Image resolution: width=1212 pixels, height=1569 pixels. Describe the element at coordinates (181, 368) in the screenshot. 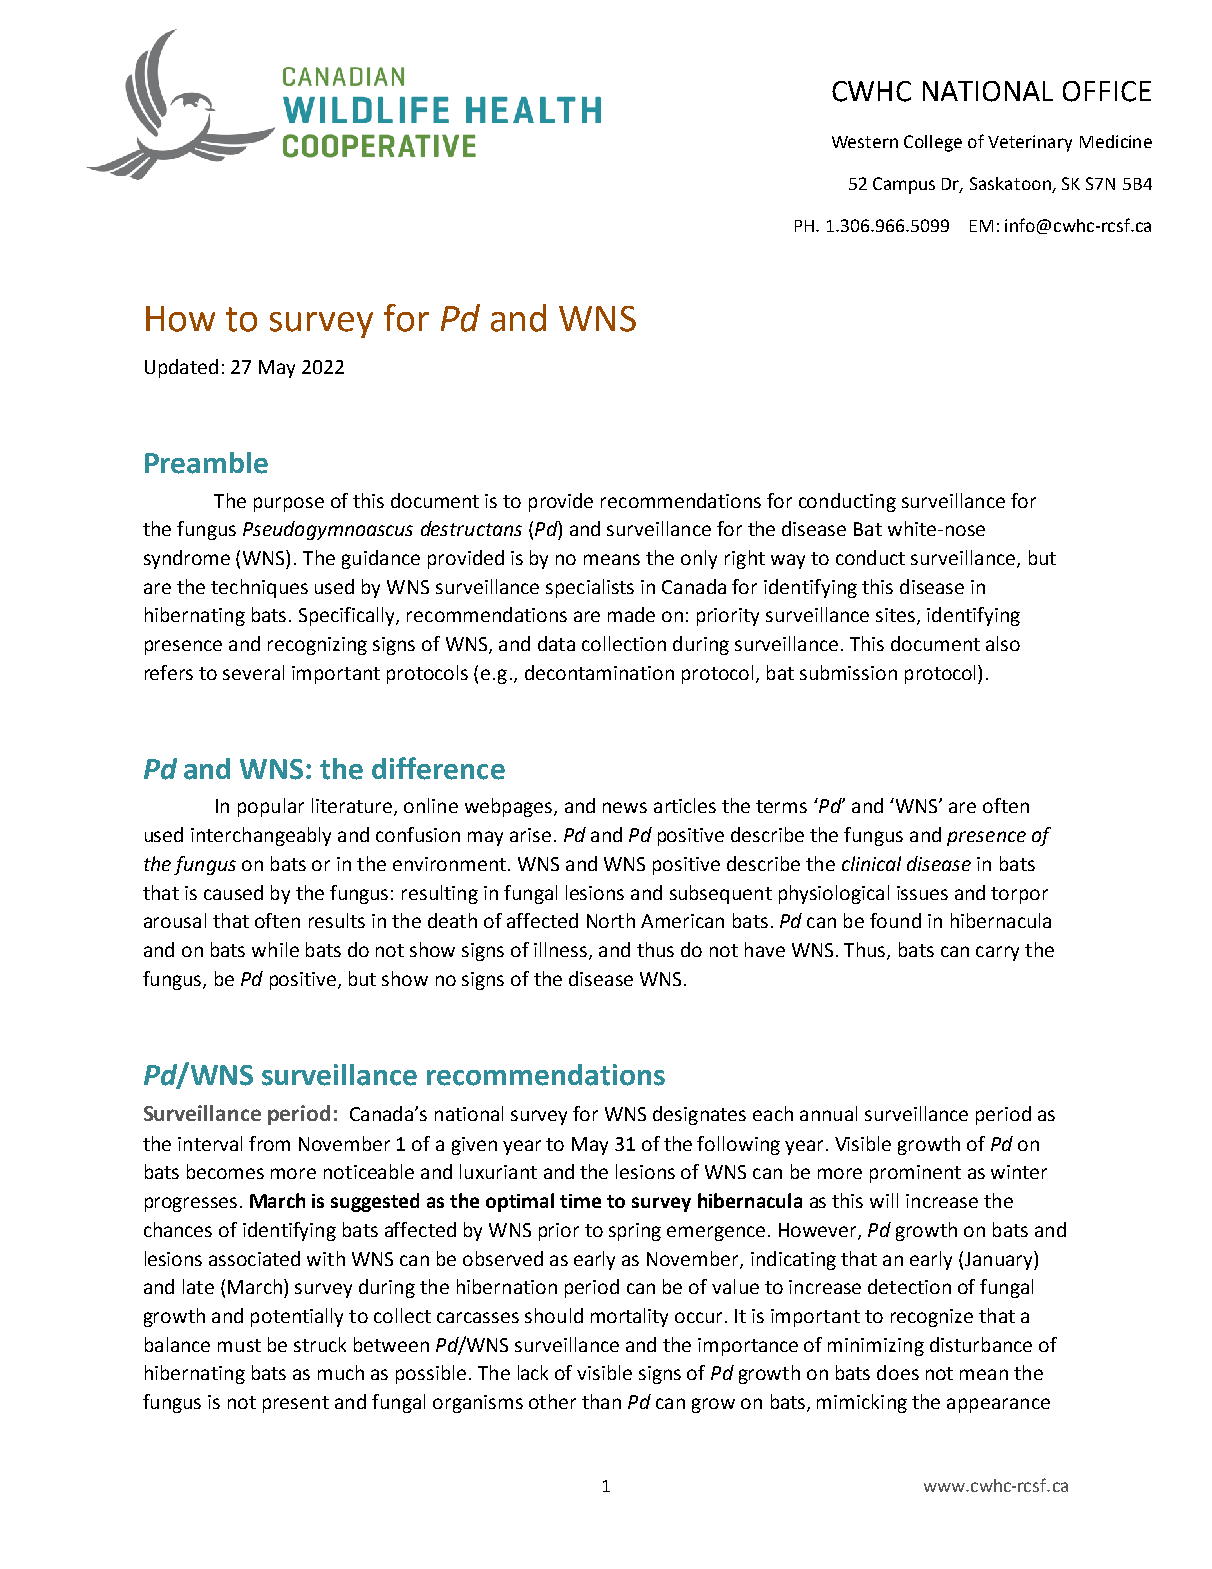

I see `Updated` at that location.
